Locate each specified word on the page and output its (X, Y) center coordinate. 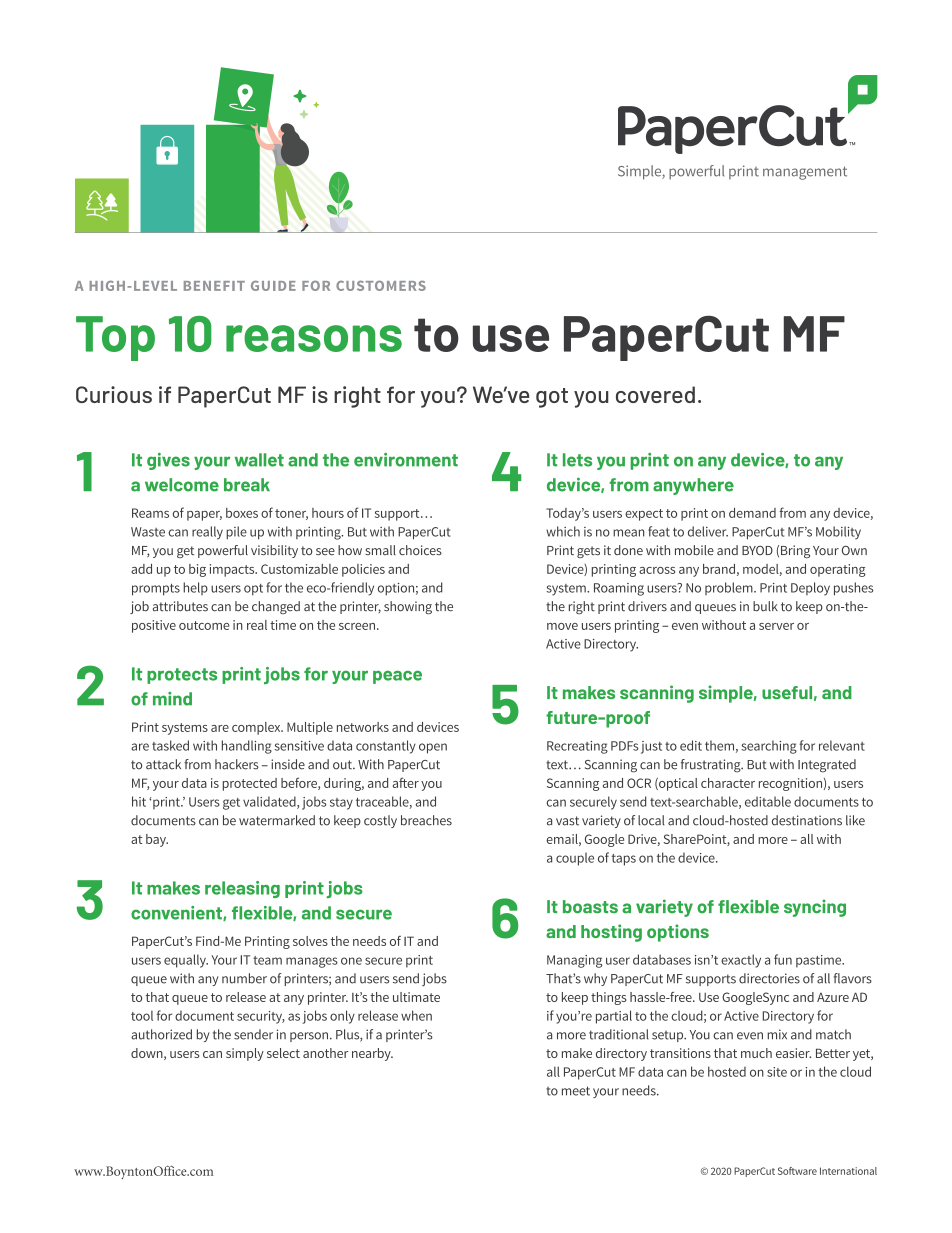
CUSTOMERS (381, 285)
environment (406, 460)
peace (397, 677)
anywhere (693, 486)
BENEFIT (214, 286)
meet (576, 1091)
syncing (815, 908)
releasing (242, 889)
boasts (590, 907)
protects (182, 676)
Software (797, 1171)
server (776, 626)
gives (168, 461)
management (805, 173)
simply (245, 1054)
